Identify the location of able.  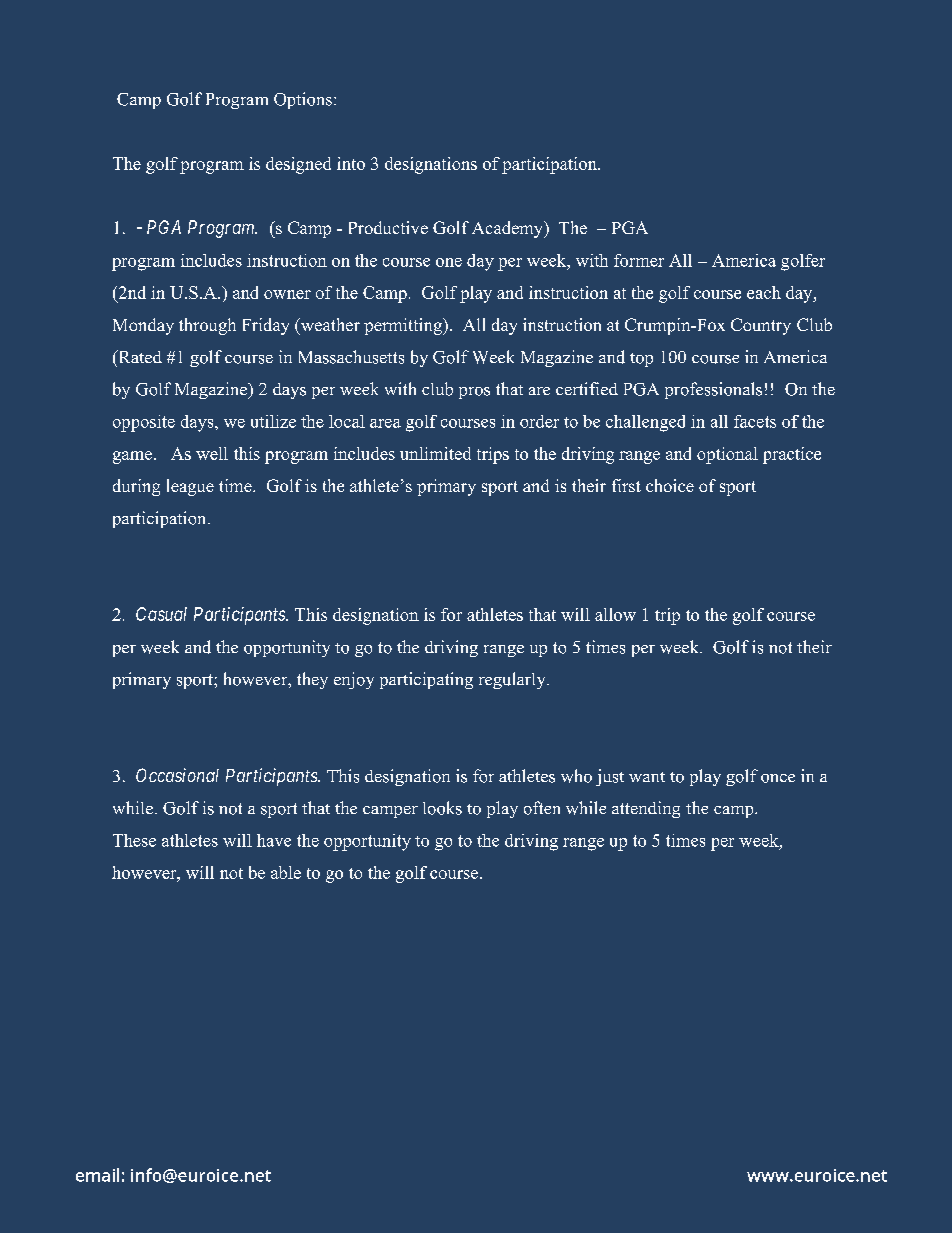
(286, 872).
